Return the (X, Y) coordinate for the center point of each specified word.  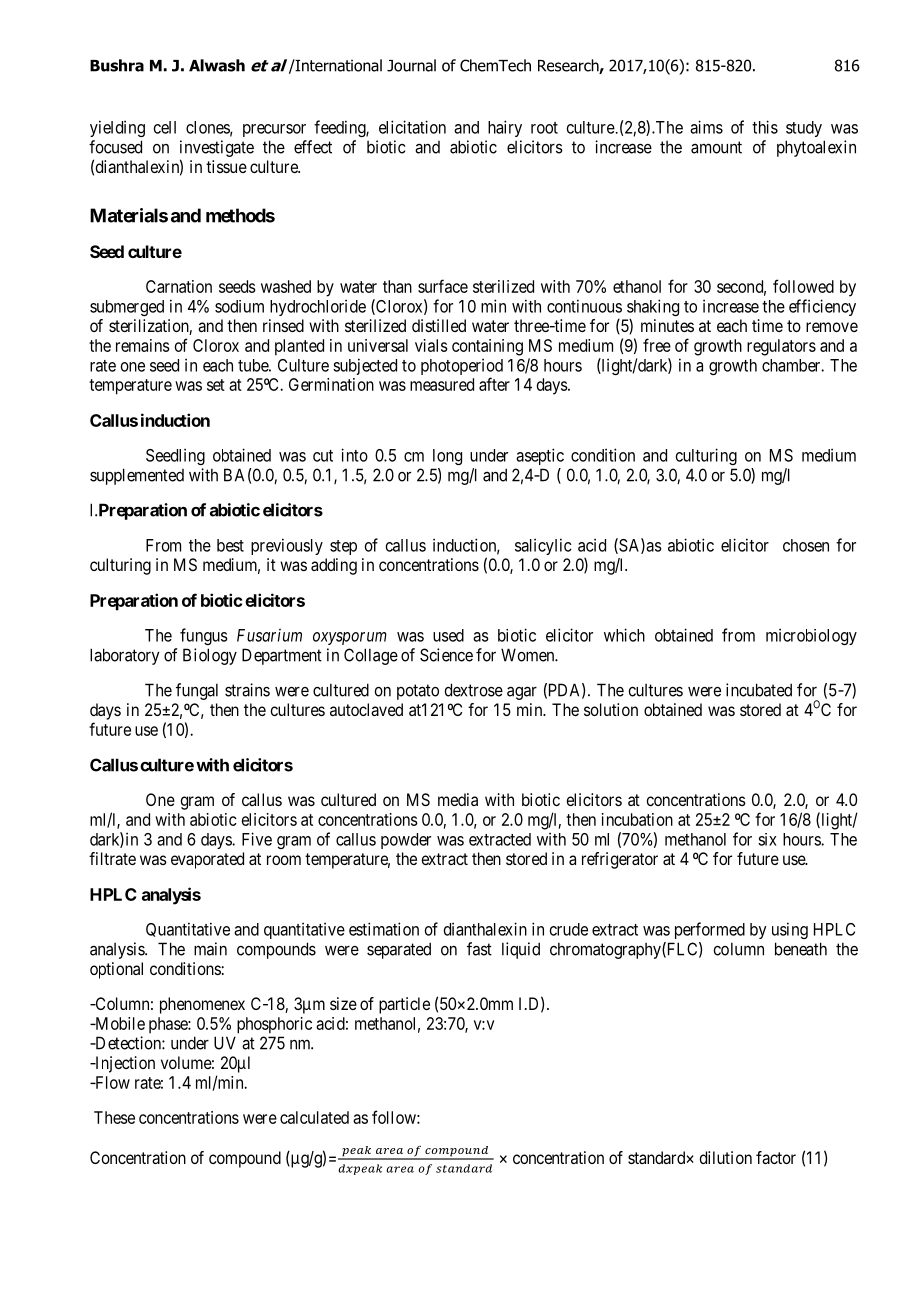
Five (257, 839)
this (765, 127)
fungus (204, 636)
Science (446, 655)
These (114, 1117)
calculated (314, 1117)
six (767, 839)
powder (406, 841)
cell (165, 127)
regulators (781, 347)
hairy (505, 128)
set (216, 385)
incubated (759, 690)
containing (487, 347)
